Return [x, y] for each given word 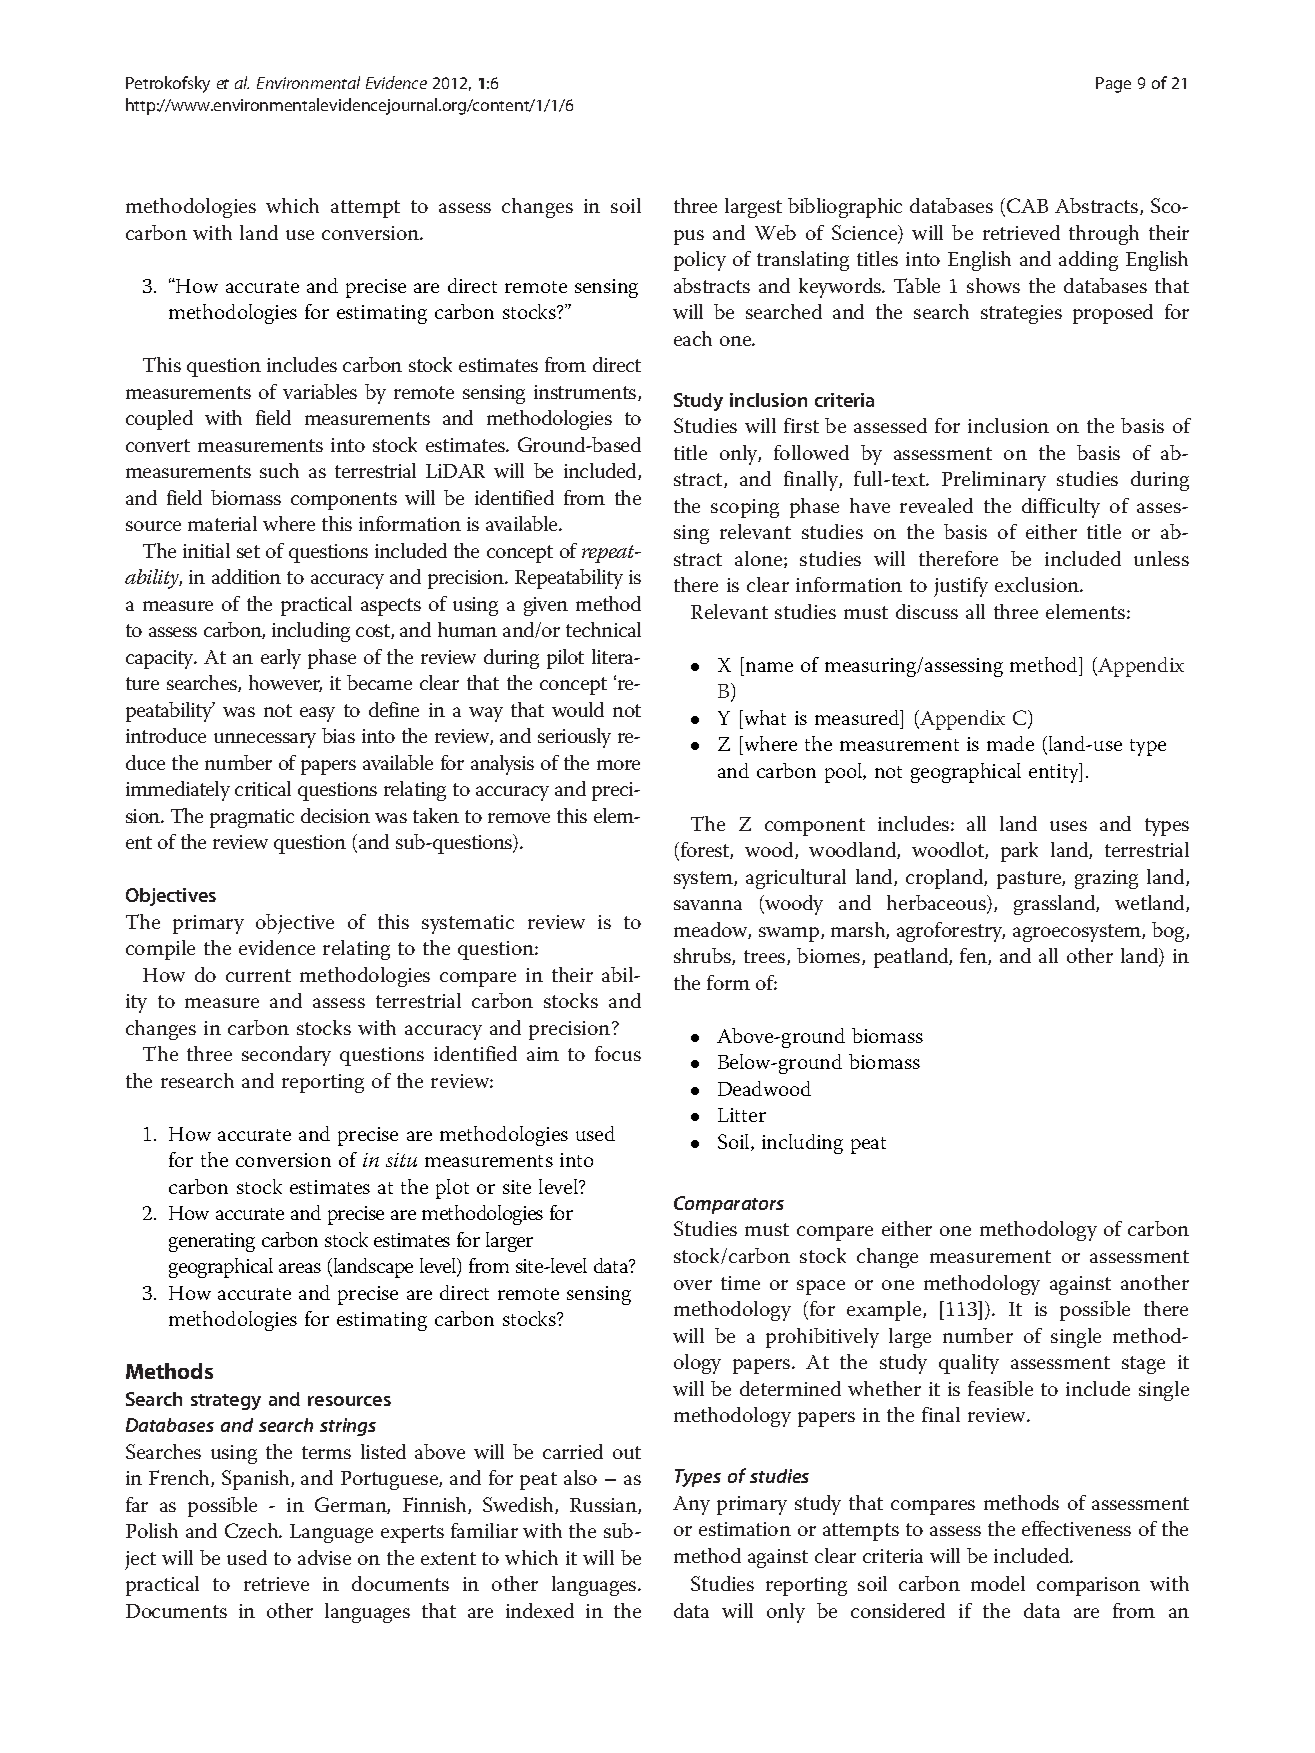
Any [691, 1505]
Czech [253, 1530]
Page [1113, 85]
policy [700, 261]
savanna [708, 905]
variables [320, 391]
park [1019, 852]
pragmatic [252, 818]
